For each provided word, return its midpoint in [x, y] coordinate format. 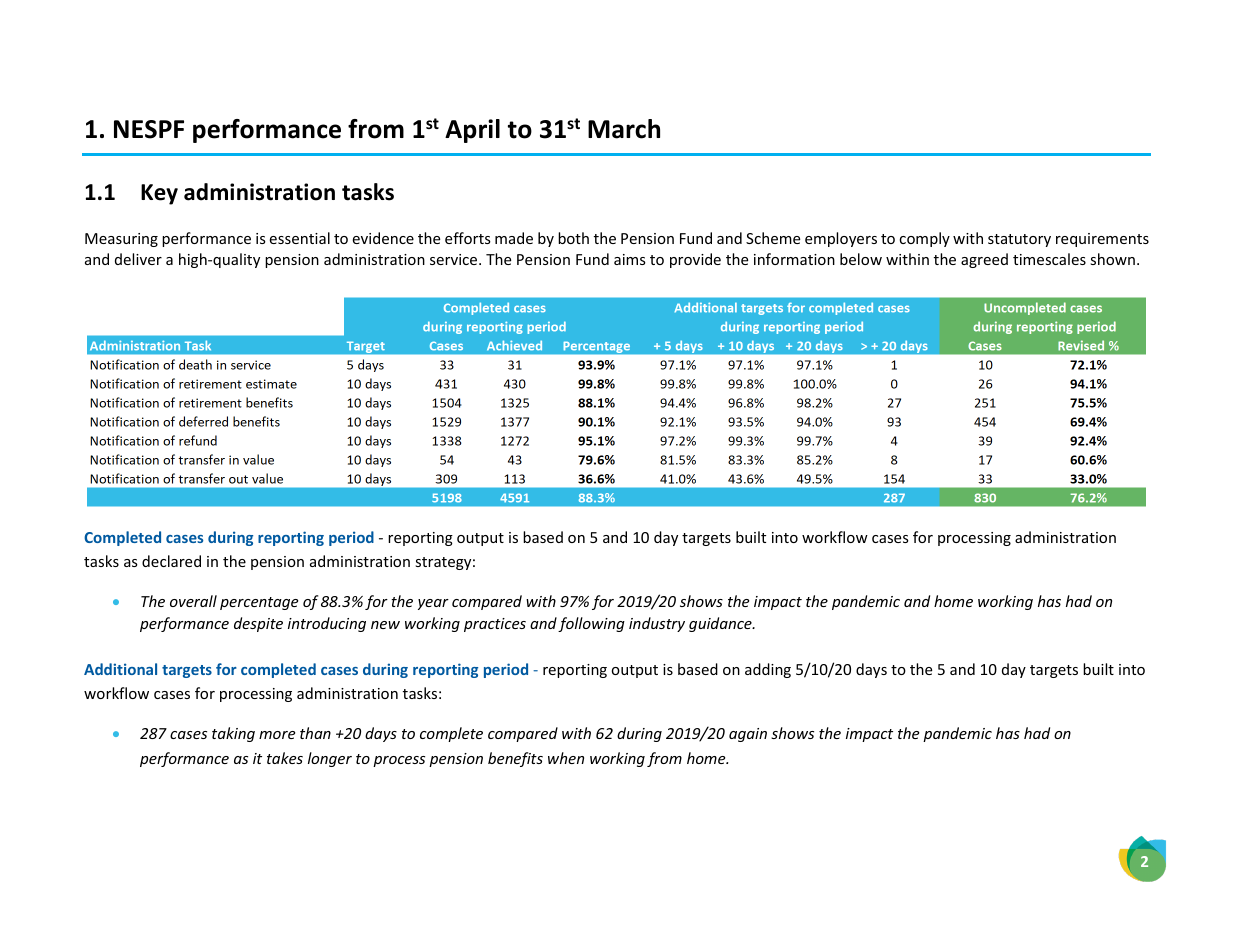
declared [171, 561]
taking [233, 734]
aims [630, 259]
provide [695, 260]
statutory [1019, 240]
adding [768, 670]
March [624, 129]
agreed [984, 260]
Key [159, 194]
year [433, 604]
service [455, 259]
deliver [138, 259]
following [591, 624]
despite [258, 624]
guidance [721, 624]
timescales [1049, 259]
